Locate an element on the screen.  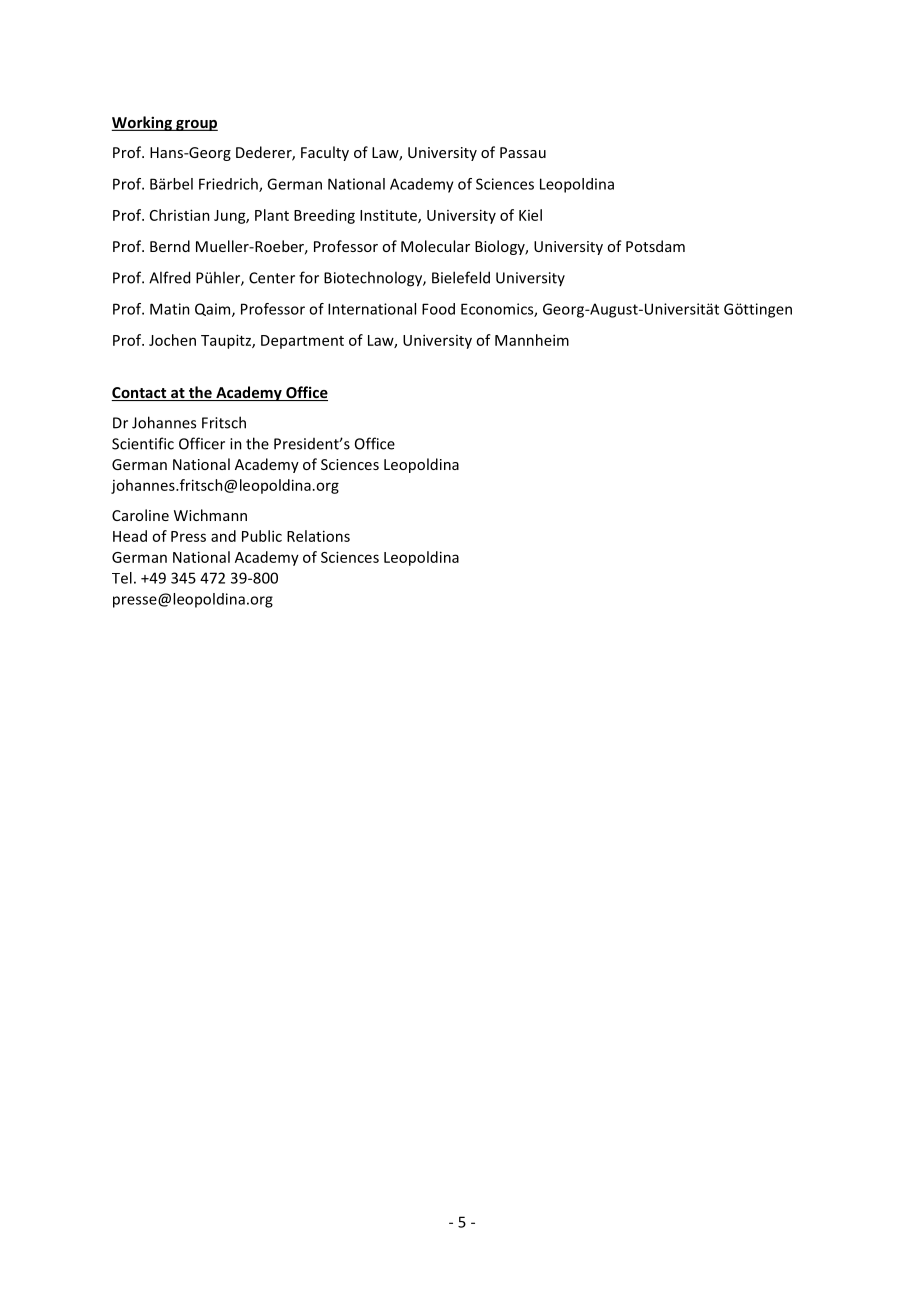
Scientific is located at coordinates (143, 443).
